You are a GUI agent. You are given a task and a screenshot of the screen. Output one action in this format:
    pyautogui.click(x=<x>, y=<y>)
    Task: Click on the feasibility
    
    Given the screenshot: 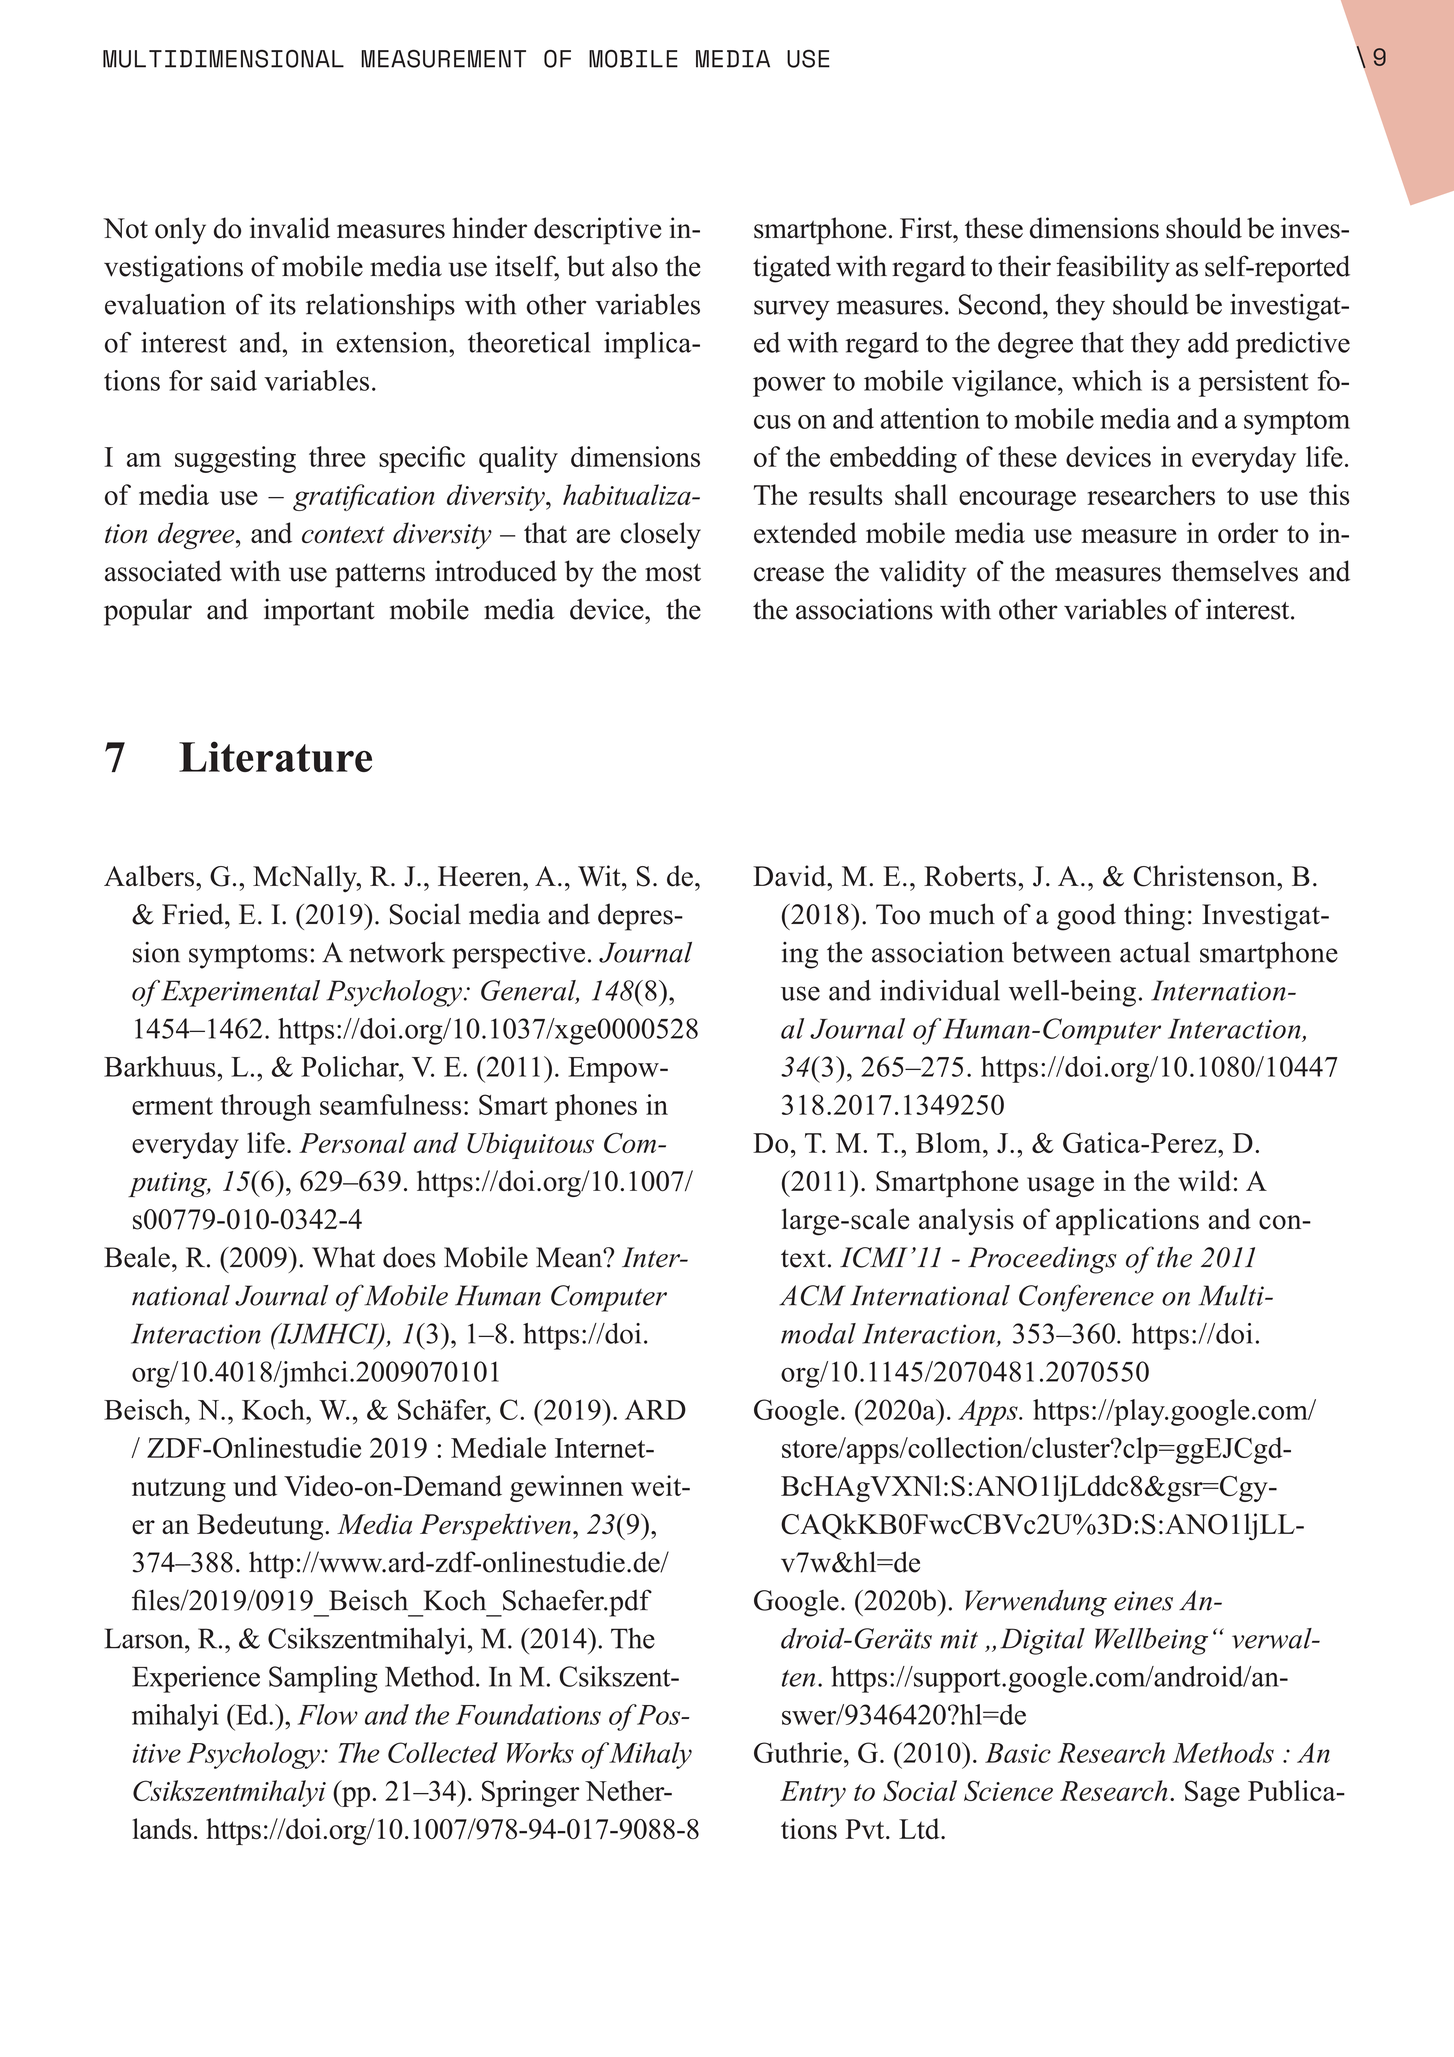 What is the action you would take?
    pyautogui.click(x=1113, y=269)
